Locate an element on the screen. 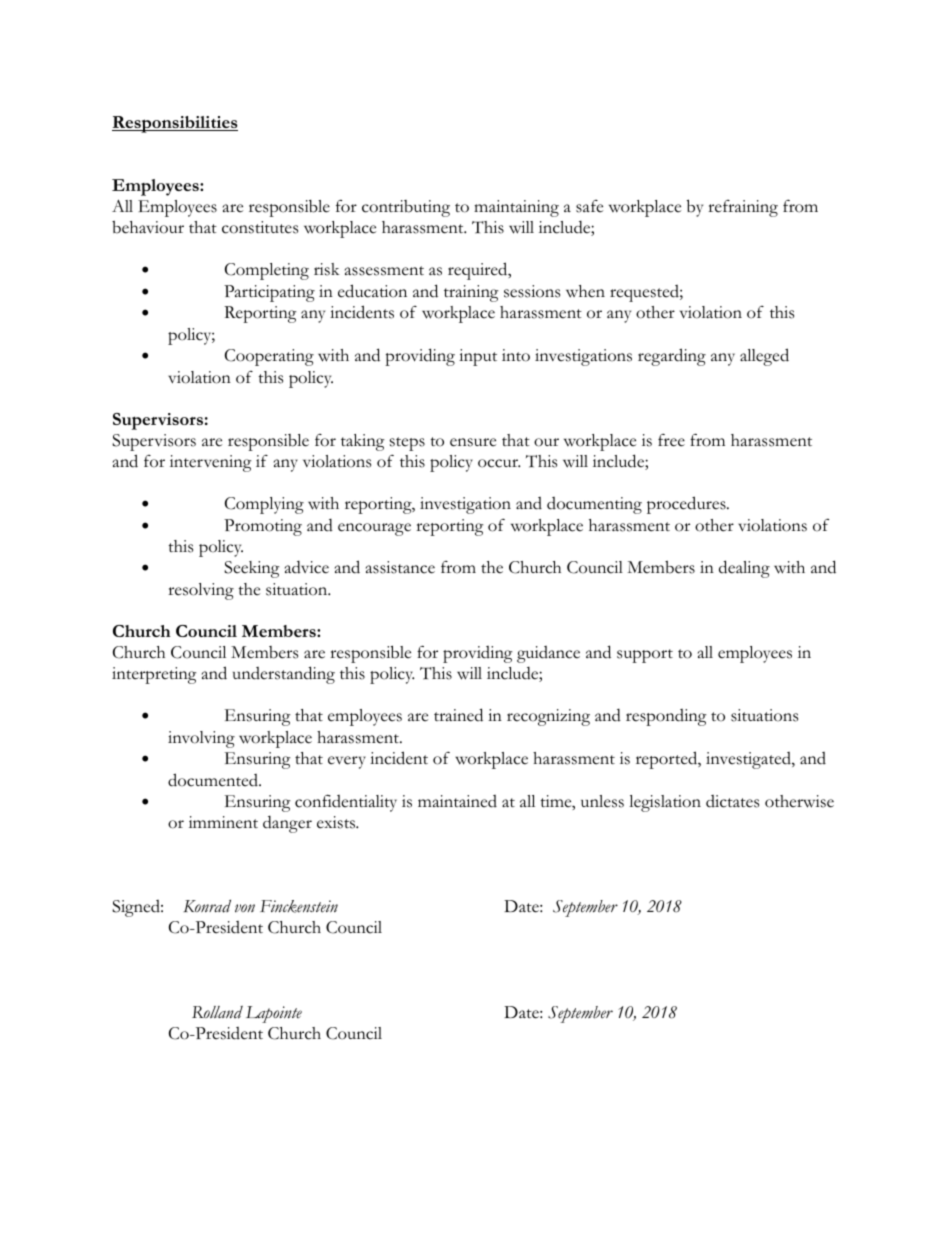 Image resolution: width=952 pixels, height=1233 pixels. contributing is located at coordinates (406, 208).
